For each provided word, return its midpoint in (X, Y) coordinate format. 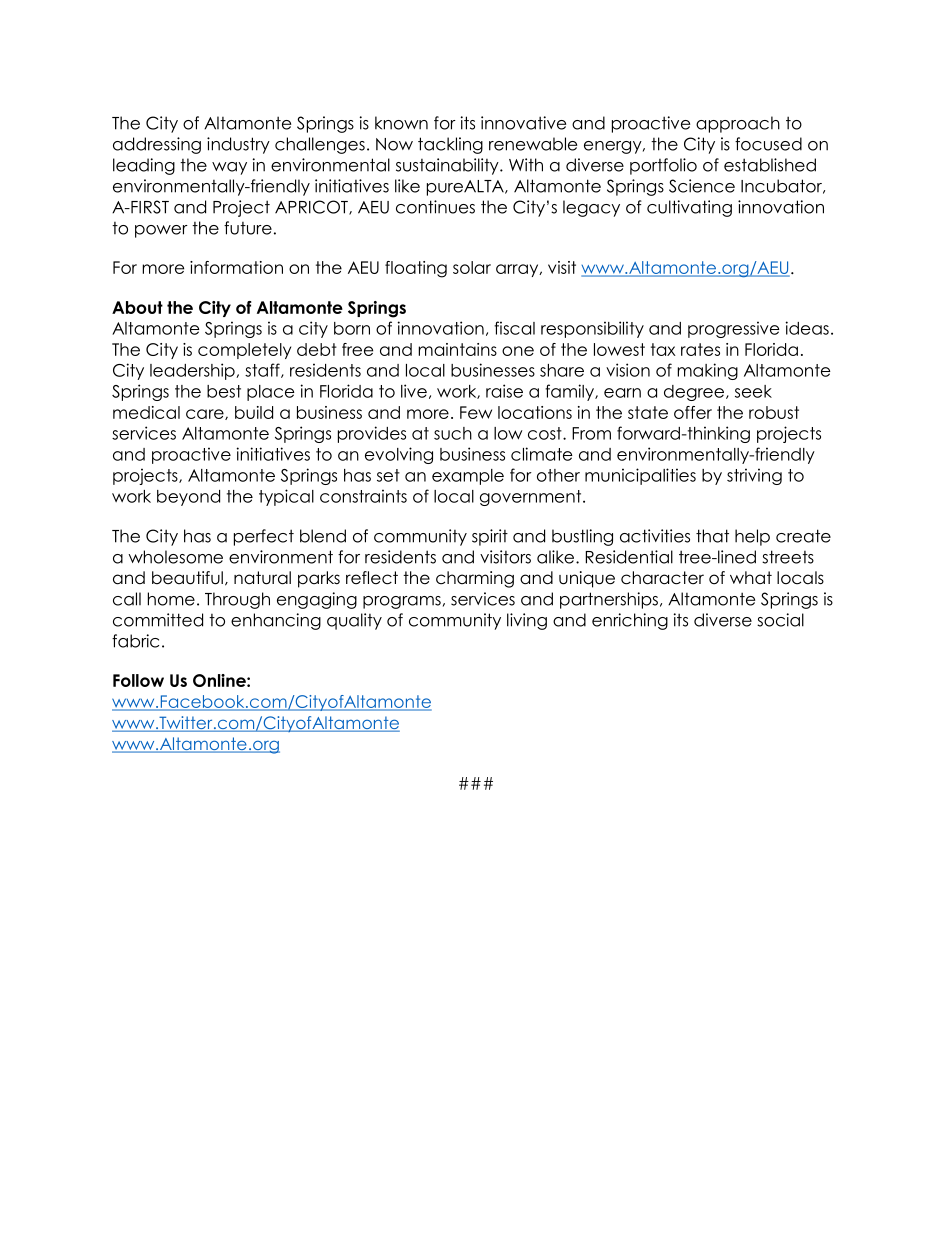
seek (753, 391)
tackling (450, 145)
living (527, 621)
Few (476, 412)
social (780, 620)
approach (738, 124)
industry (238, 145)
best (224, 391)
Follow (138, 680)
